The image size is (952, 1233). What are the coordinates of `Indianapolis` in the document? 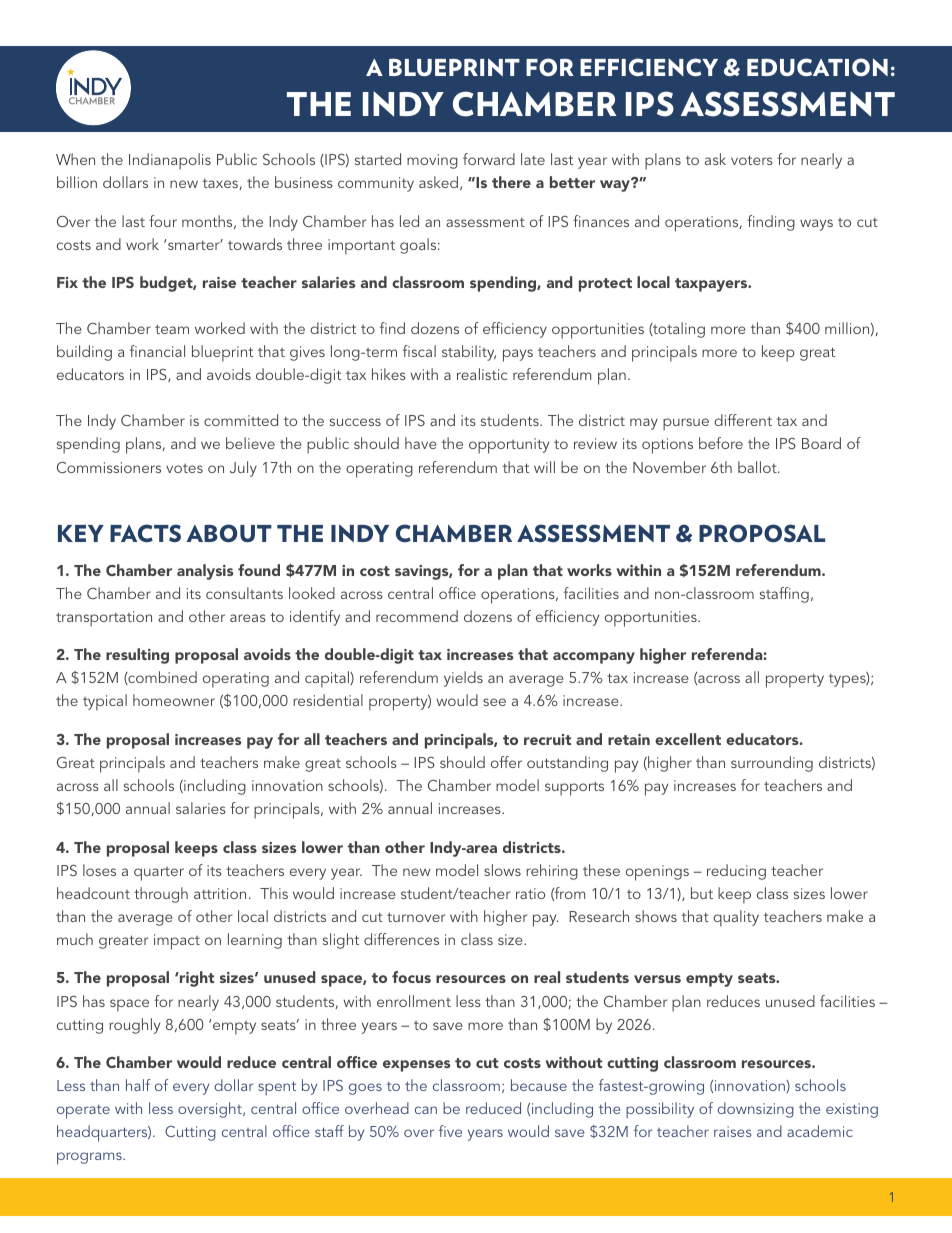 It's located at (170, 161).
